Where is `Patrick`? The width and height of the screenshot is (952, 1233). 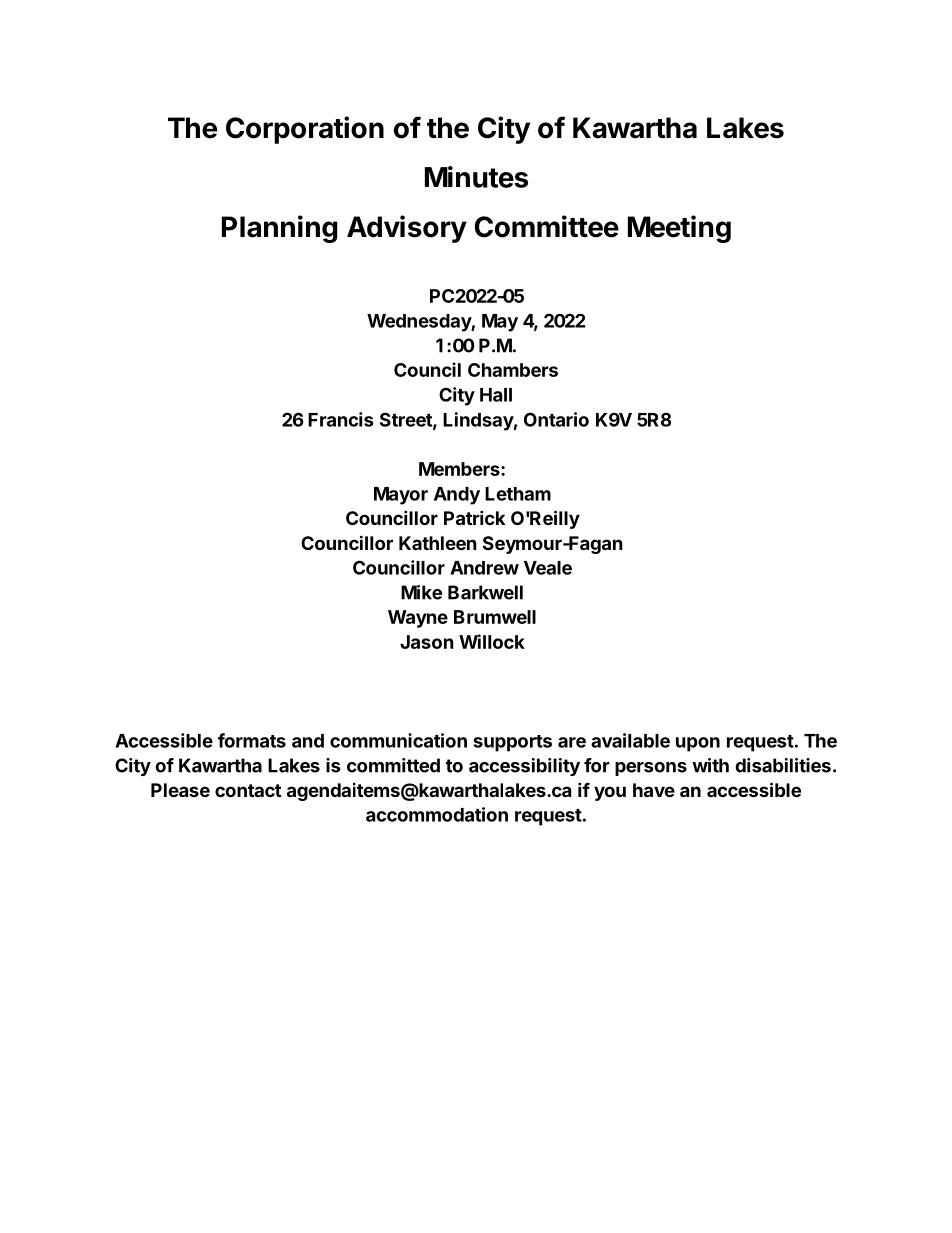
Patrick is located at coordinates (474, 517).
